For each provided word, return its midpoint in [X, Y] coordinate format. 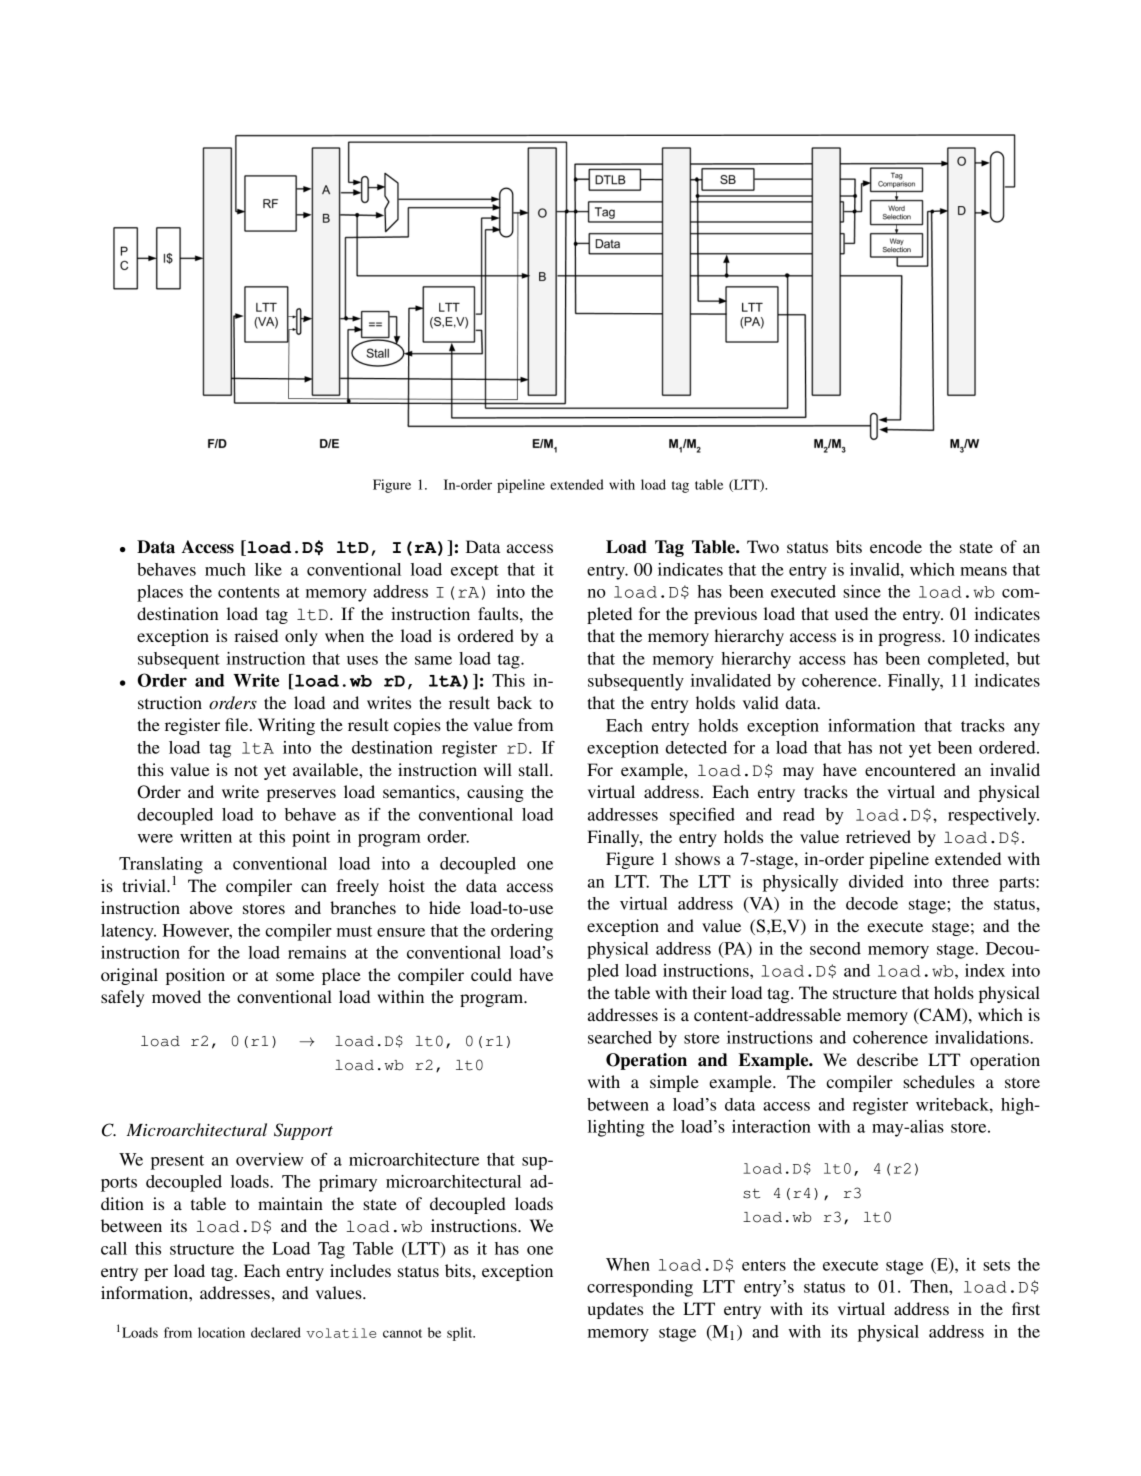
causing [495, 793]
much [225, 569]
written [206, 836]
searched [620, 1037]
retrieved [878, 836]
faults [499, 613]
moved [176, 996]
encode [896, 546]
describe [887, 1059]
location [221, 1332]
